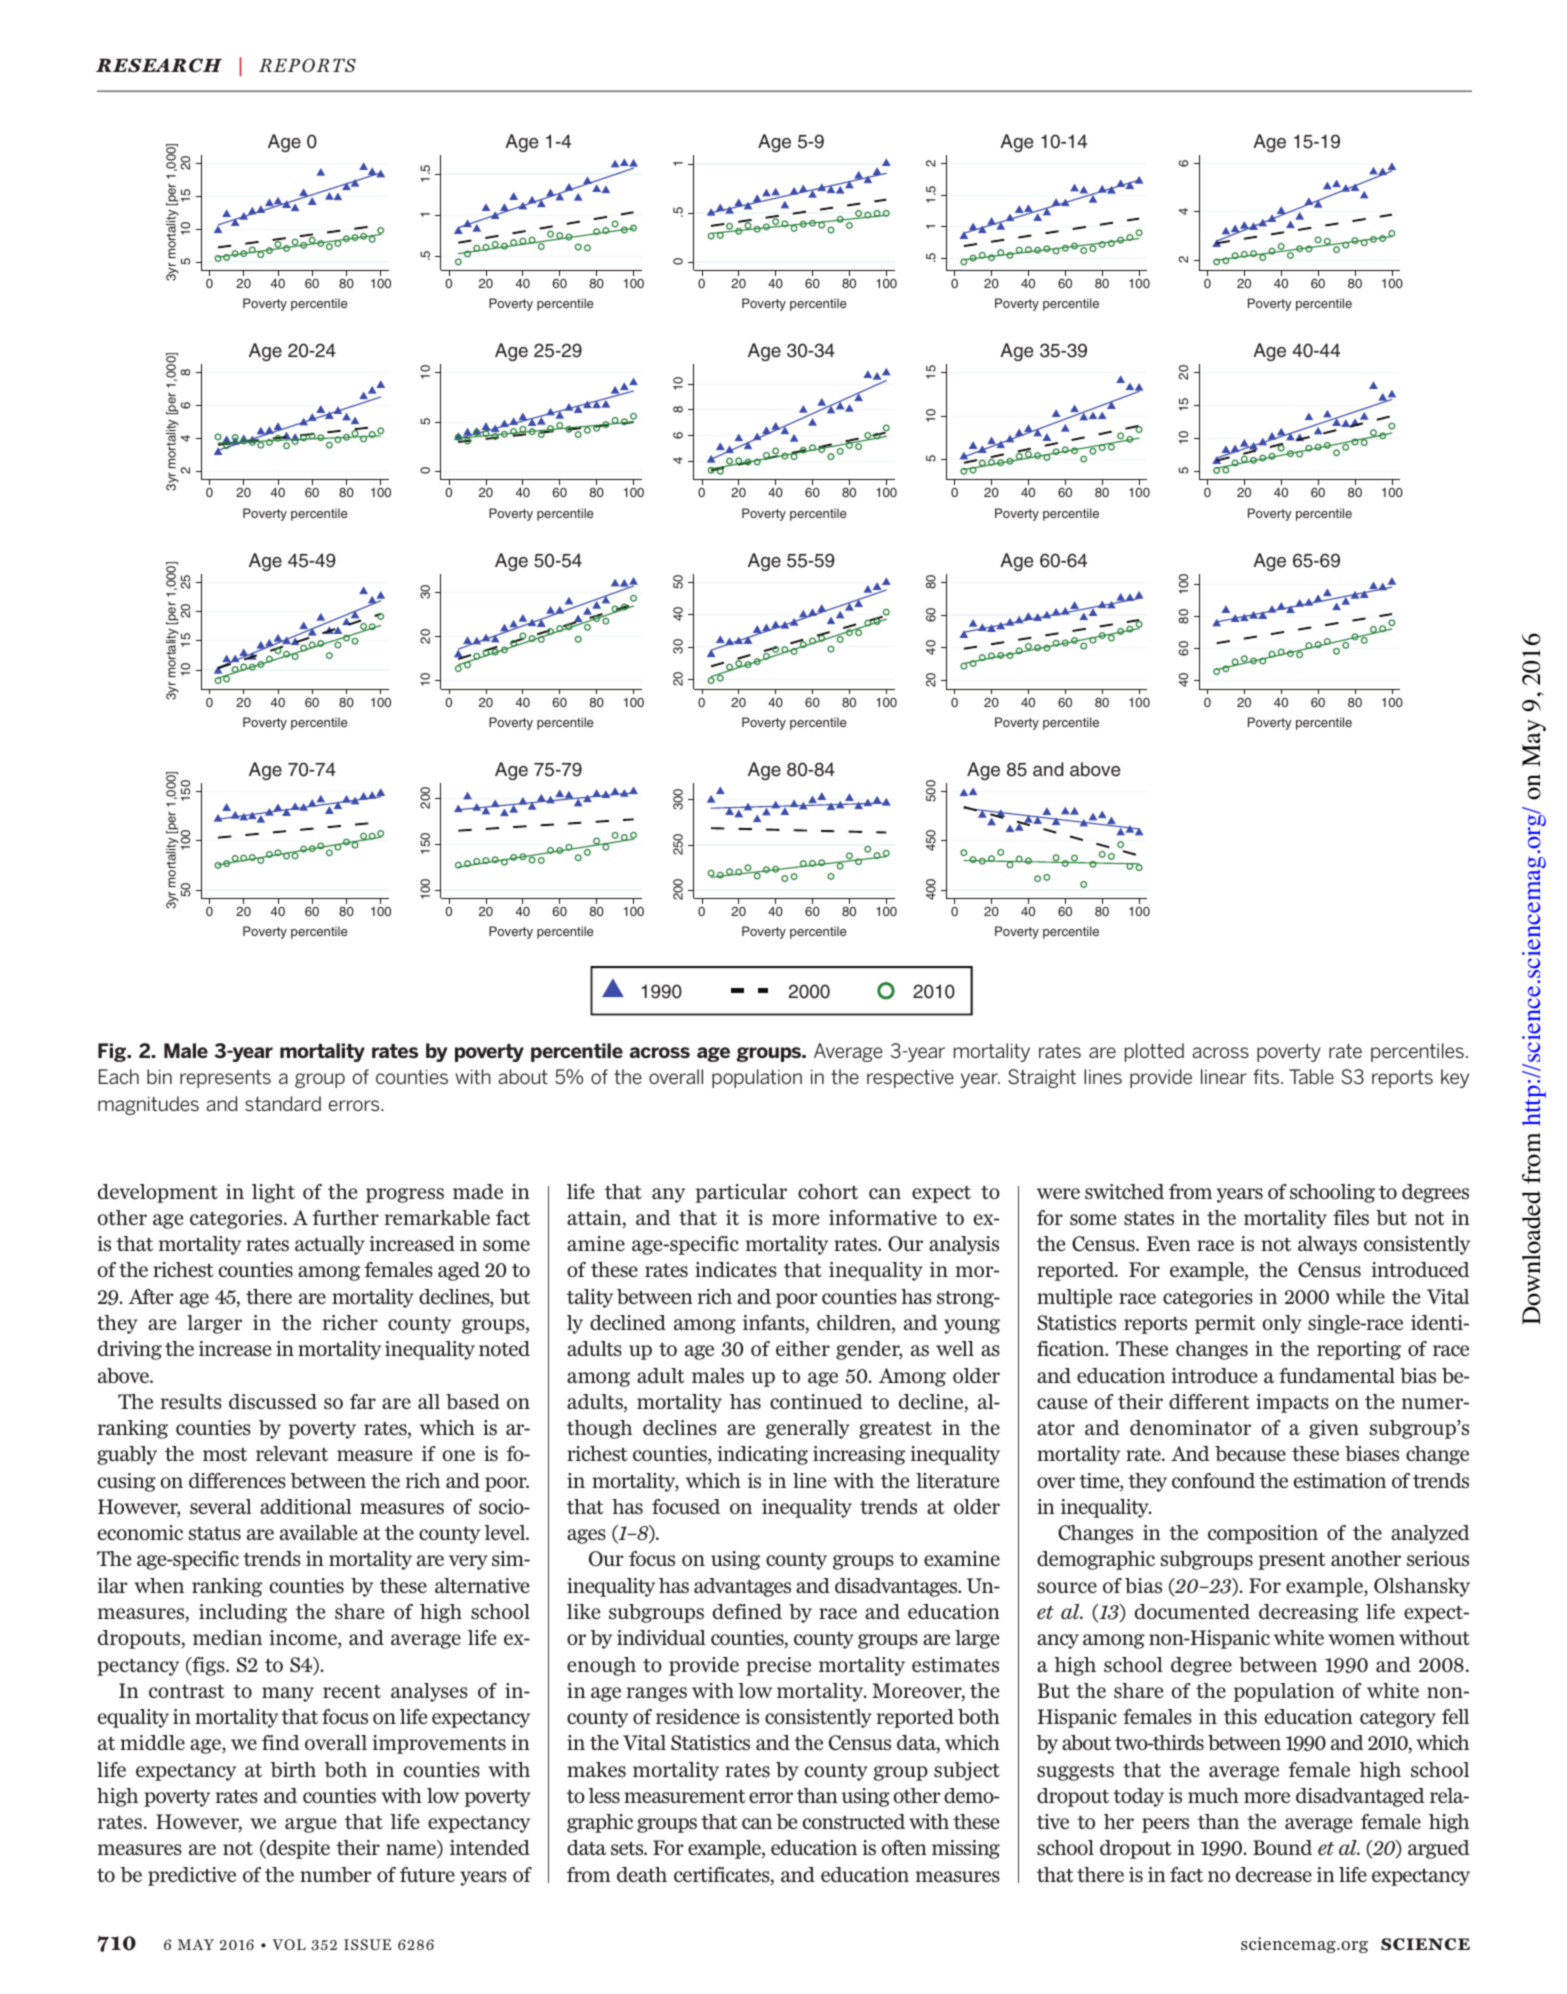 Image resolution: width=1567 pixels, height=1994 pixels. Describe the element at coordinates (778, 1666) in the image. I see `precise` at that location.
